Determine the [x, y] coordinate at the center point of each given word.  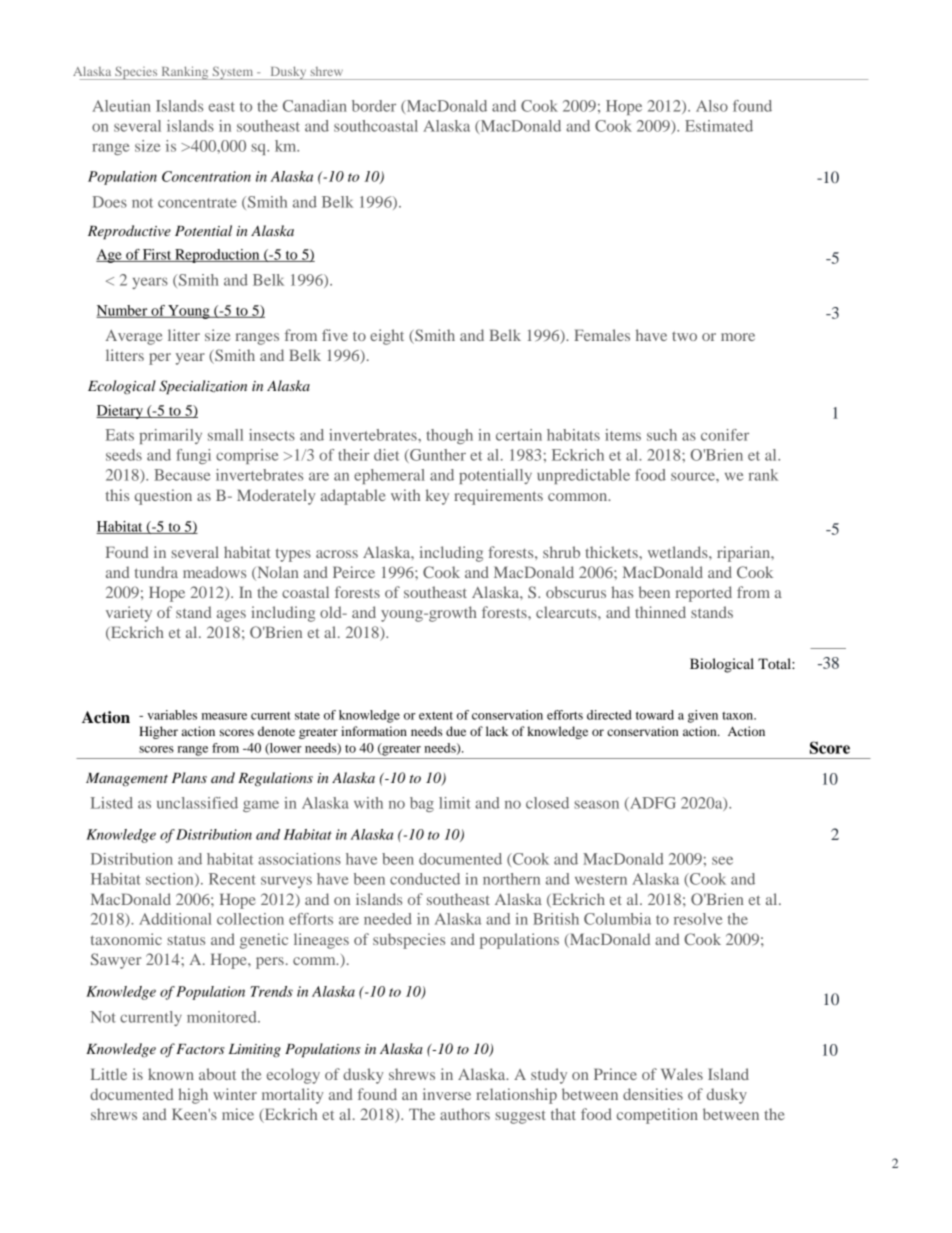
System [233, 73]
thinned [660, 612]
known [171, 1074]
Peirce [354, 572]
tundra [156, 572]
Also [712, 106]
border [374, 106]
